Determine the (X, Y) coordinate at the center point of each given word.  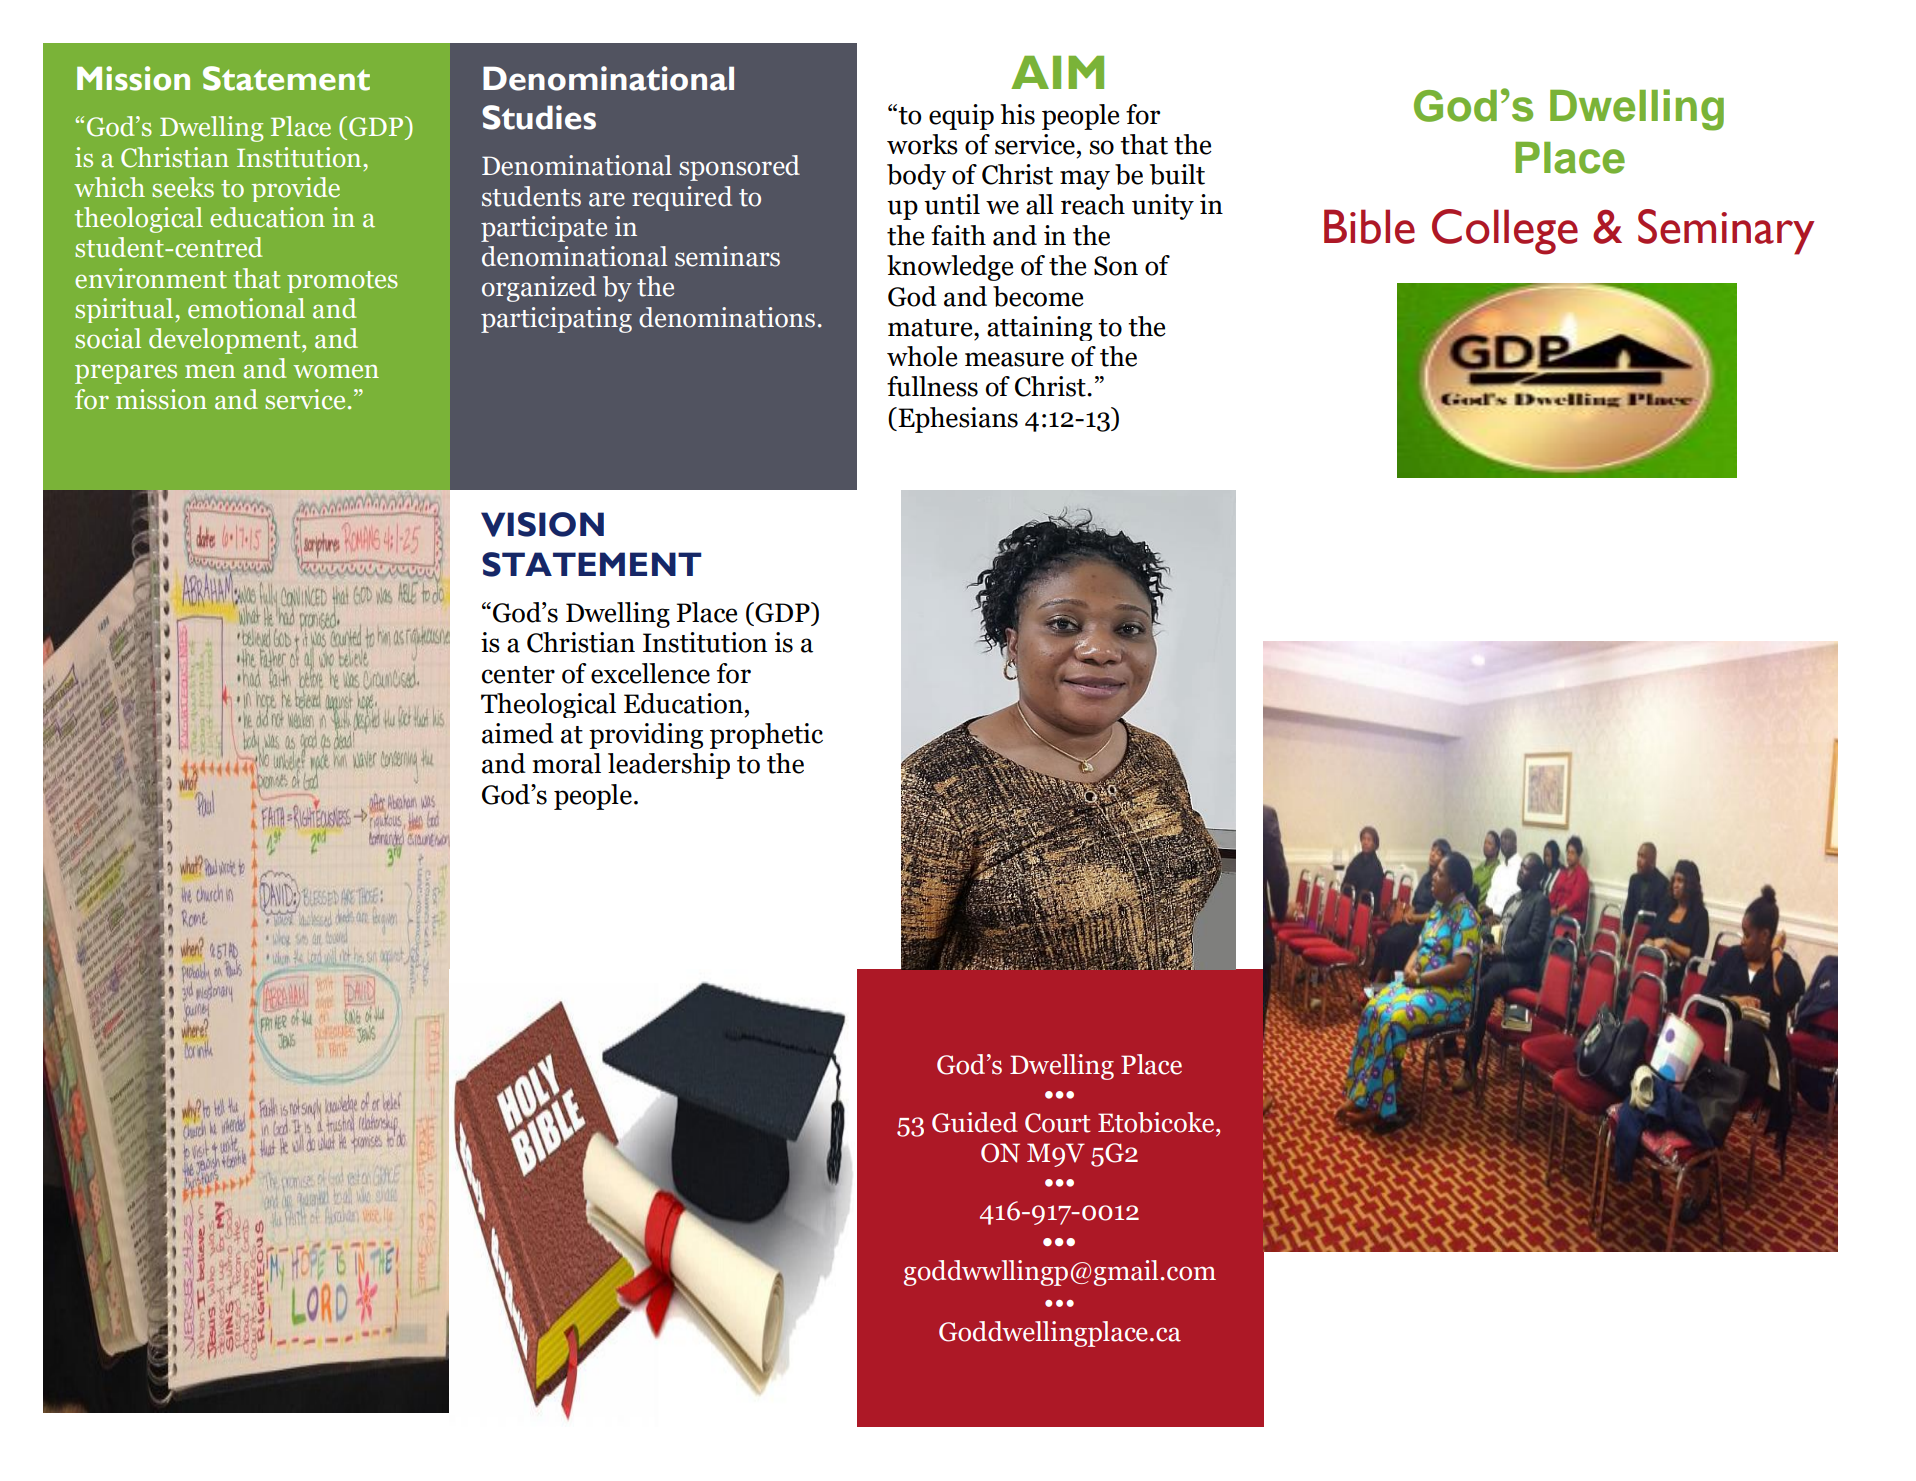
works (922, 144)
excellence (650, 673)
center (518, 675)
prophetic (766, 736)
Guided (975, 1122)
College (1505, 232)
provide (296, 189)
